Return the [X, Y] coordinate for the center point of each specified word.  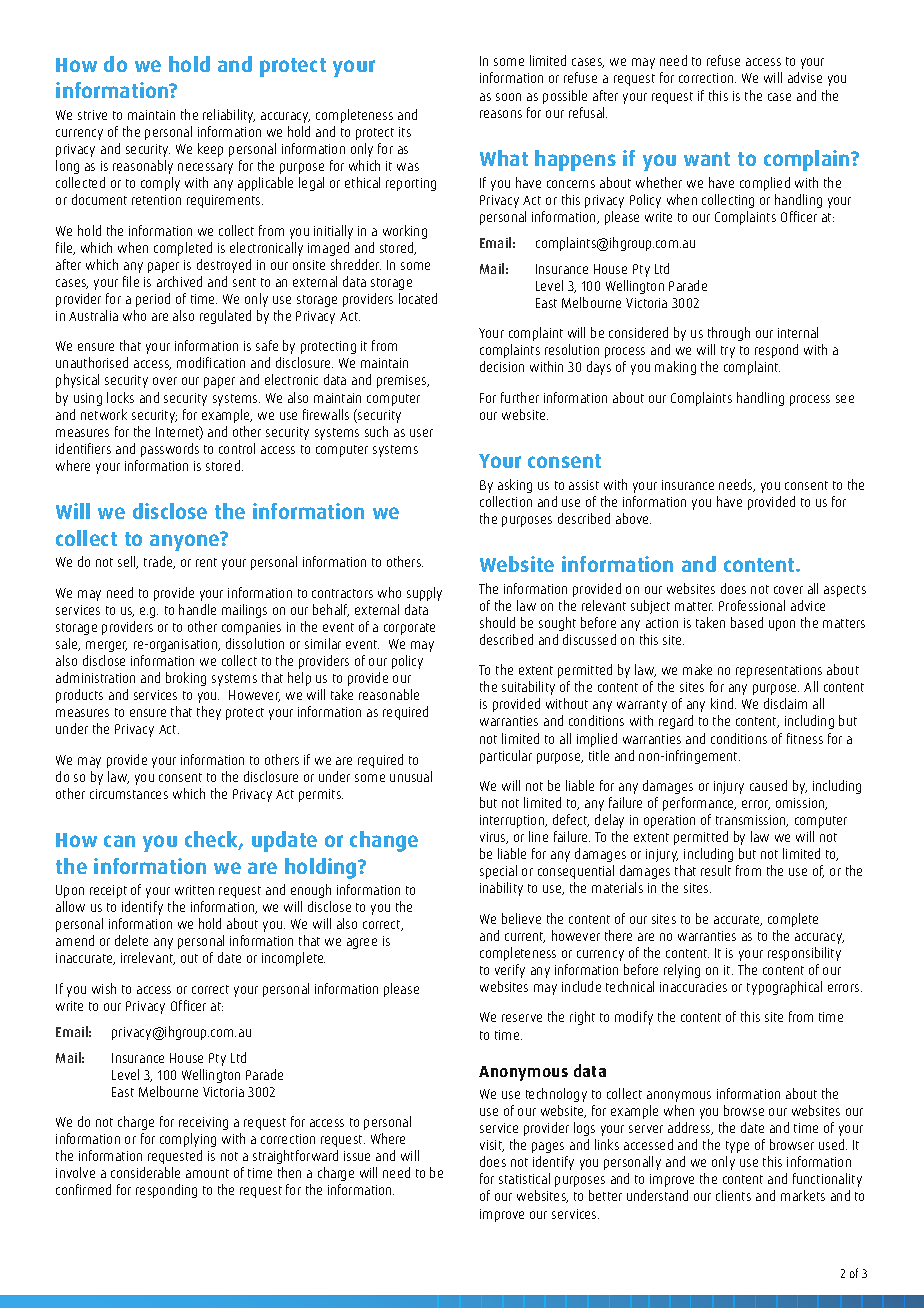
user [421, 433]
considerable [145, 1172]
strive [92, 115]
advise [805, 77]
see [845, 399]
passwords [170, 450]
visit [492, 1146]
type [737, 1147]
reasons [501, 114]
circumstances [129, 794]
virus [494, 838]
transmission [752, 821]
